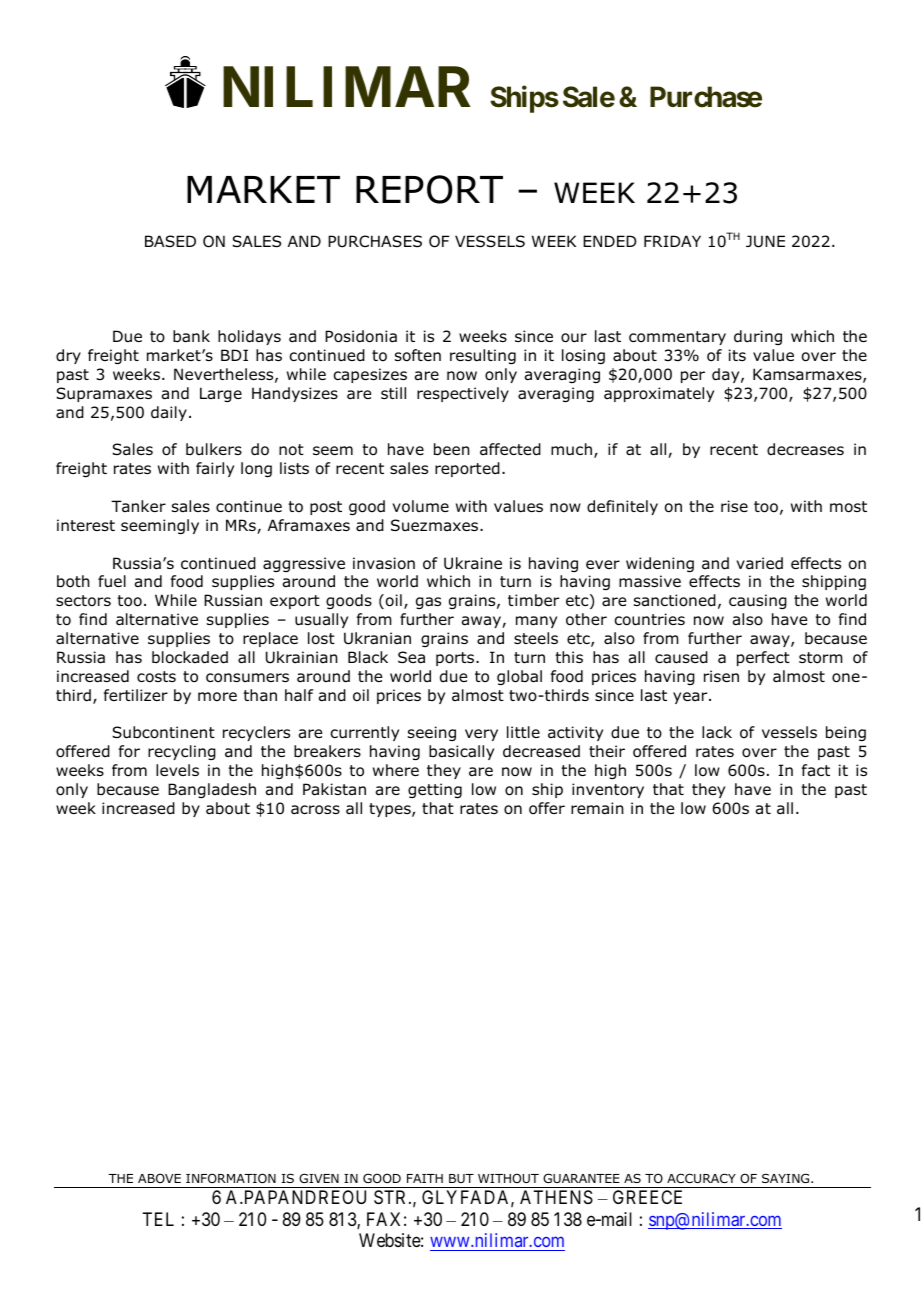  What do you see at coordinates (170, 241) in the screenshot?
I see `BASED` at bounding box center [170, 241].
